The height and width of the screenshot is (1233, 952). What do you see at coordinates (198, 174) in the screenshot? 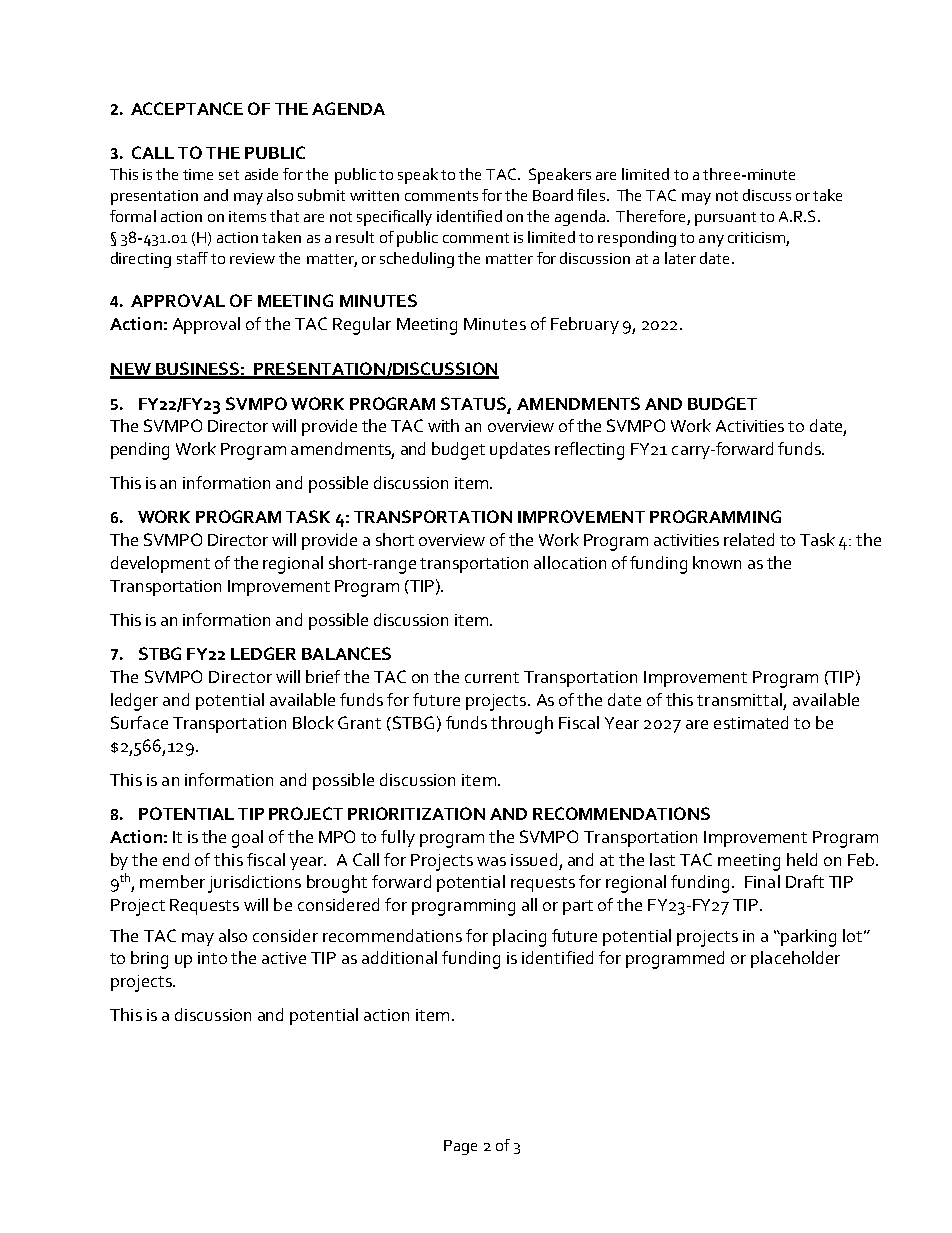
I see `time` at bounding box center [198, 174].
